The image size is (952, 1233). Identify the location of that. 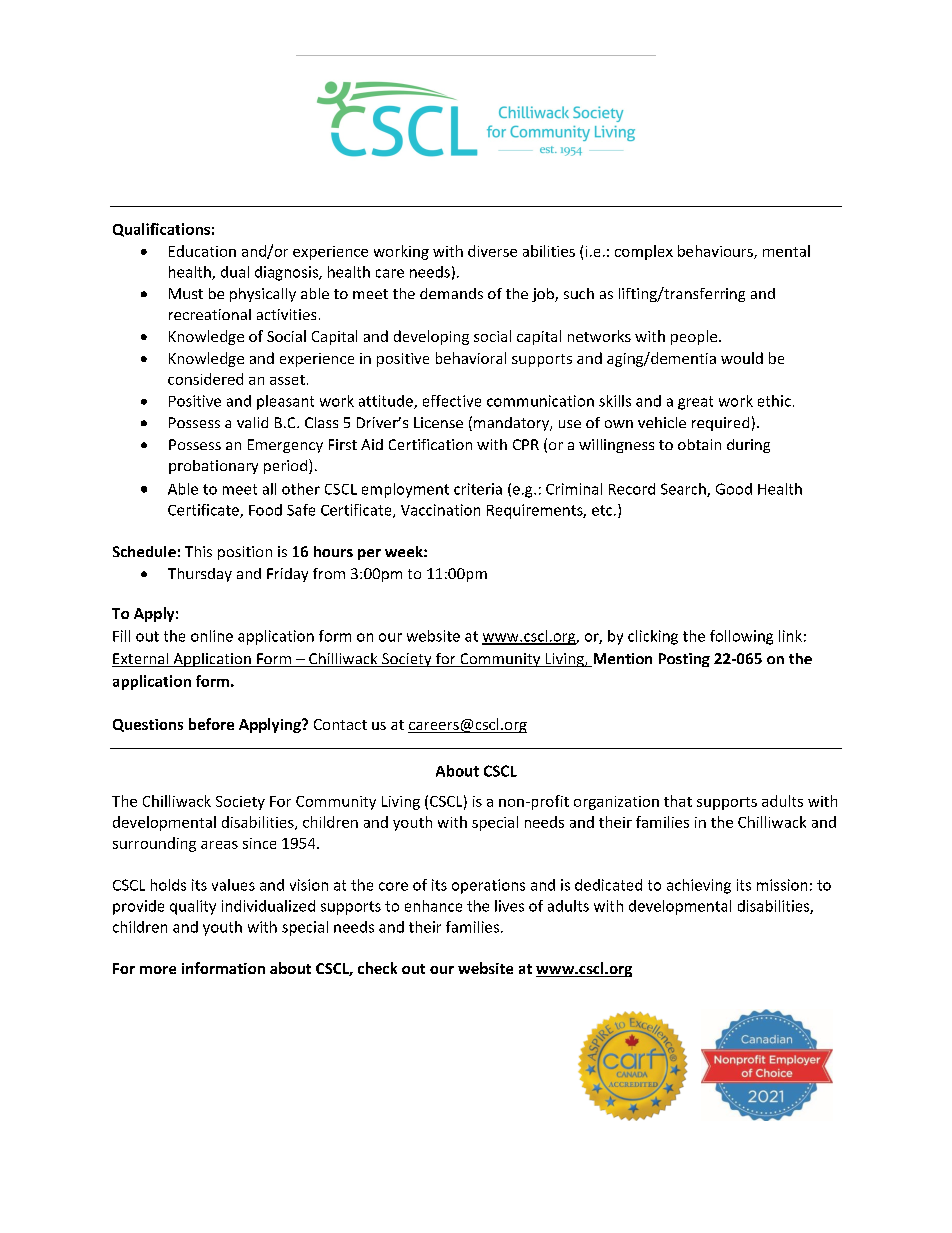
(678, 801).
